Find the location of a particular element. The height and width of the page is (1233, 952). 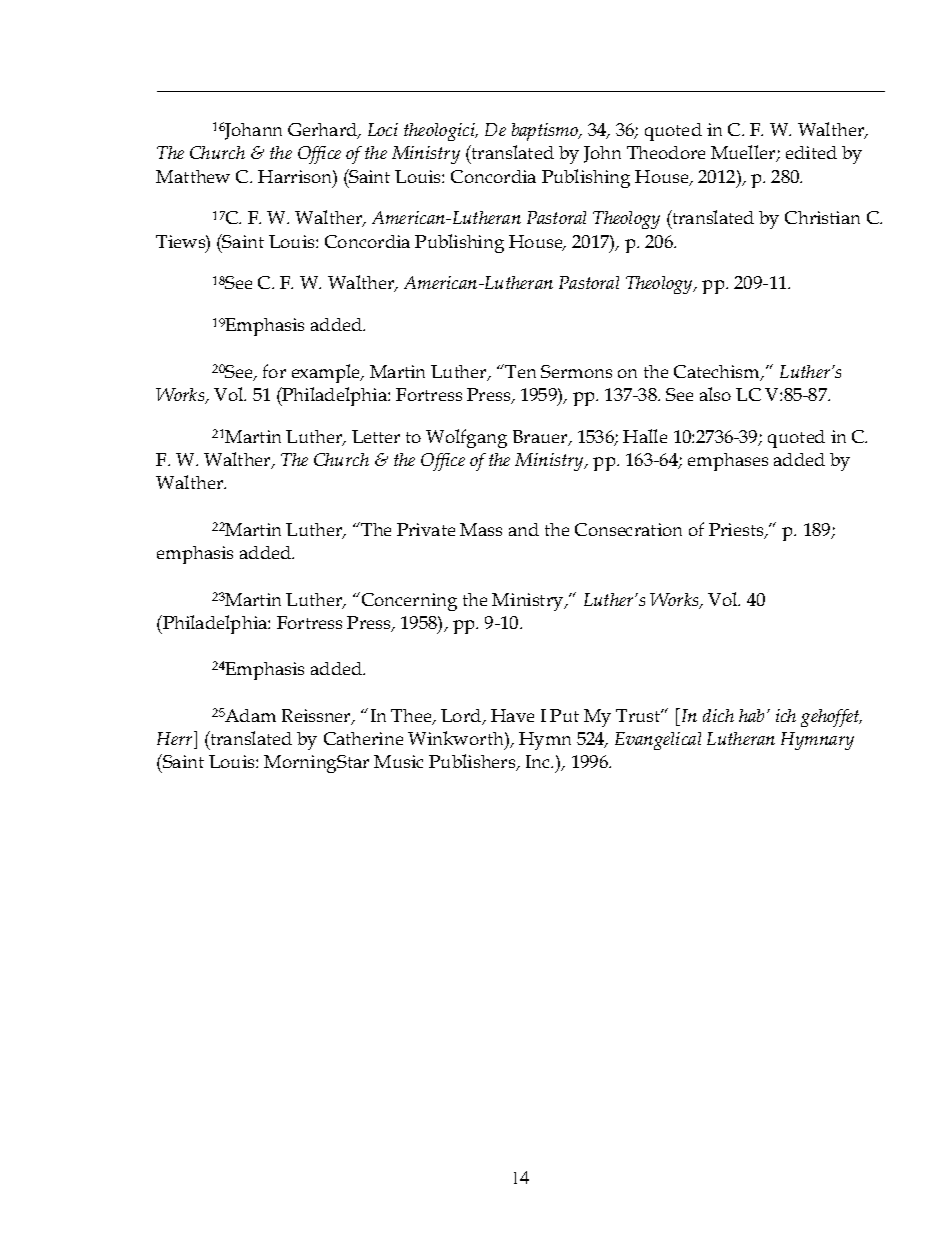

Mueller is located at coordinates (744, 153).
